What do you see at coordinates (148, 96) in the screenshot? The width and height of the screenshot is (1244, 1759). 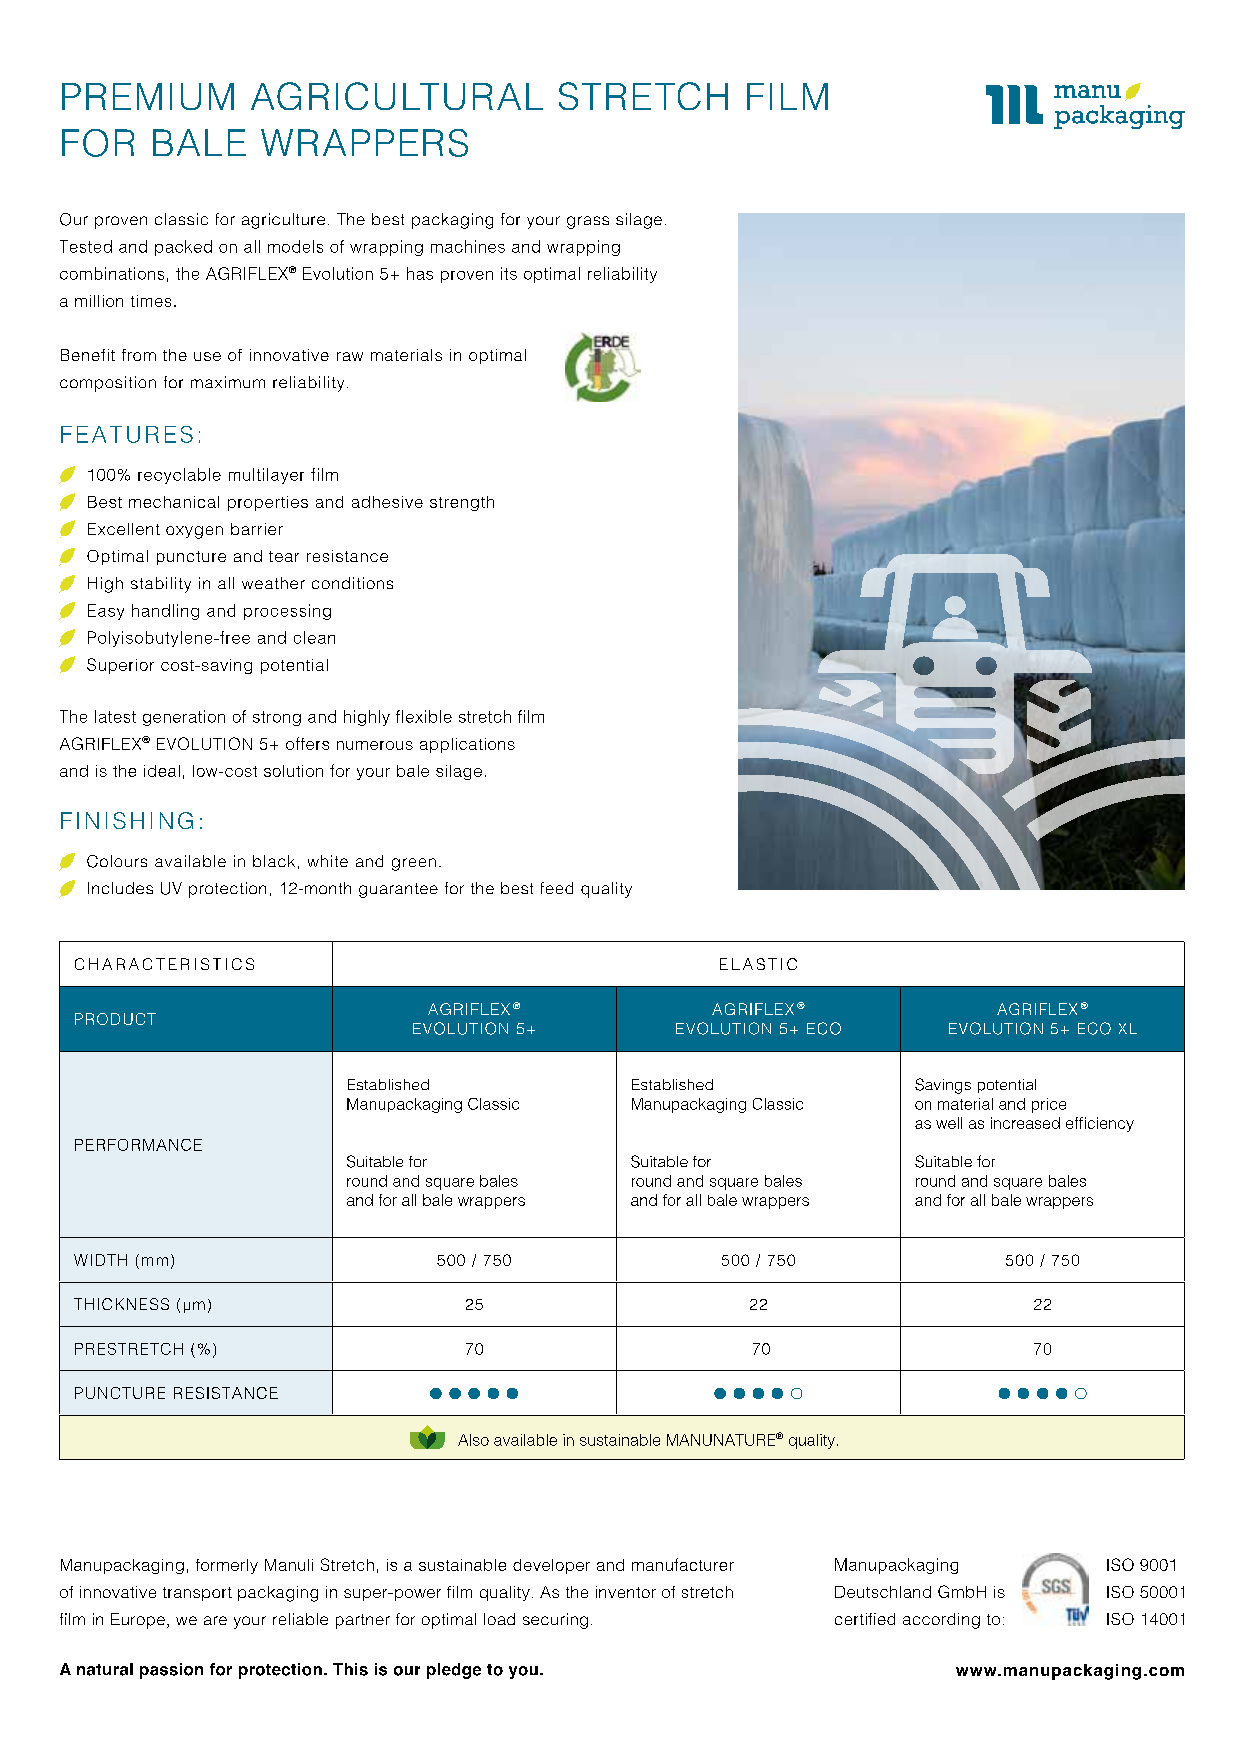 I see `PREMIUM` at bounding box center [148, 96].
